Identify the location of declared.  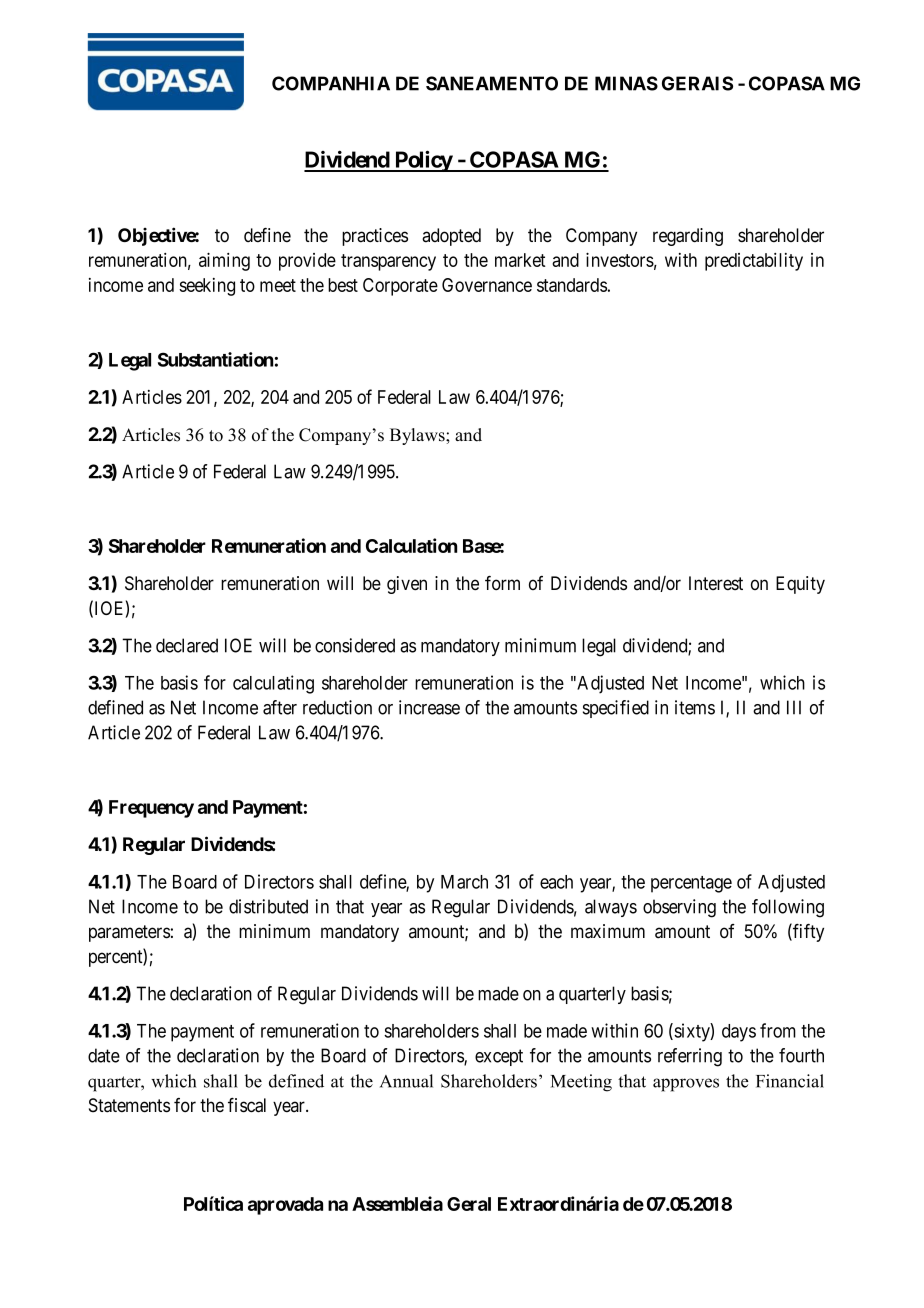
(187, 645).
